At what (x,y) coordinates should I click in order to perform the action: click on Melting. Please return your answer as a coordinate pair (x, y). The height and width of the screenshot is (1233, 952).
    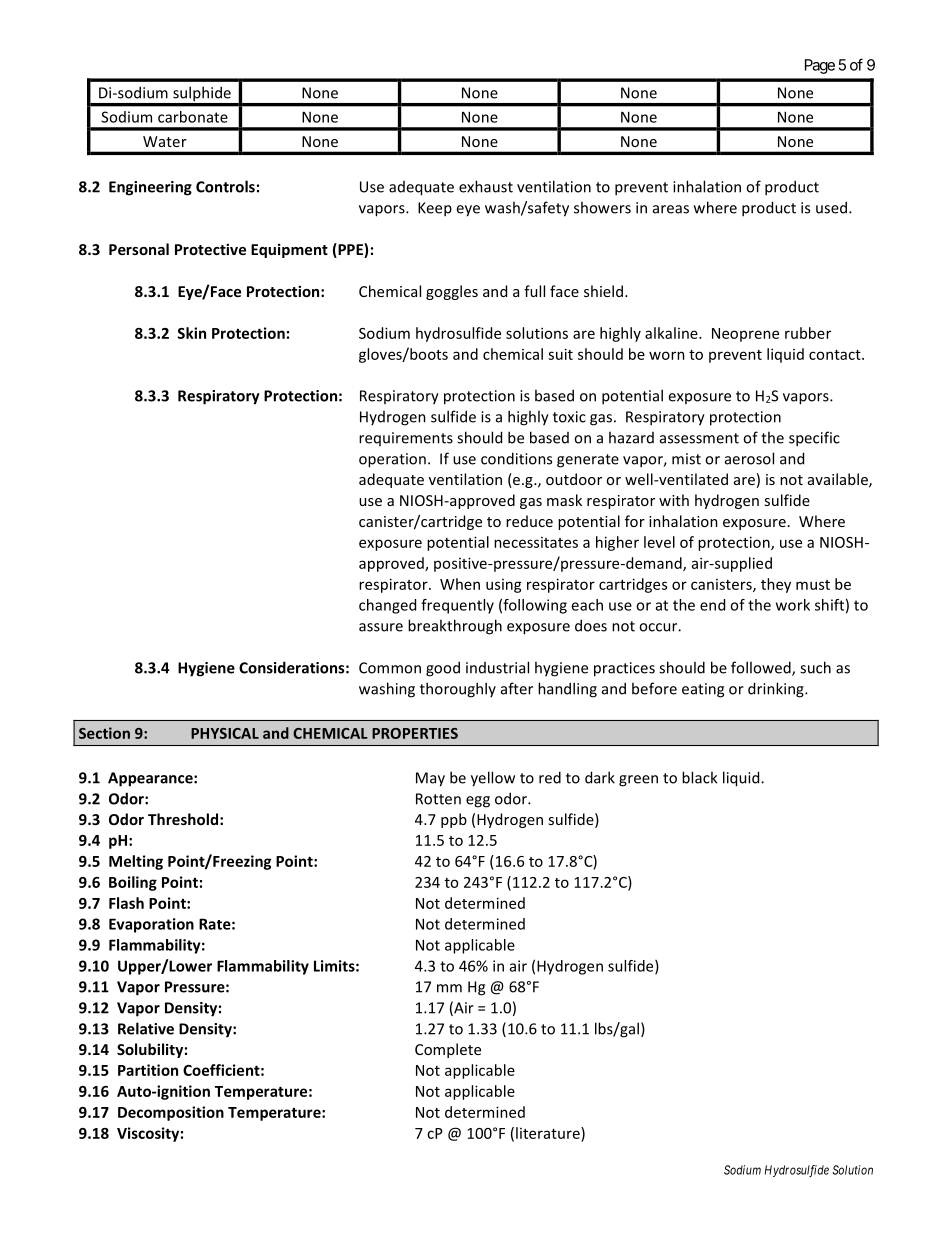
    Looking at the image, I should click on (136, 862).
